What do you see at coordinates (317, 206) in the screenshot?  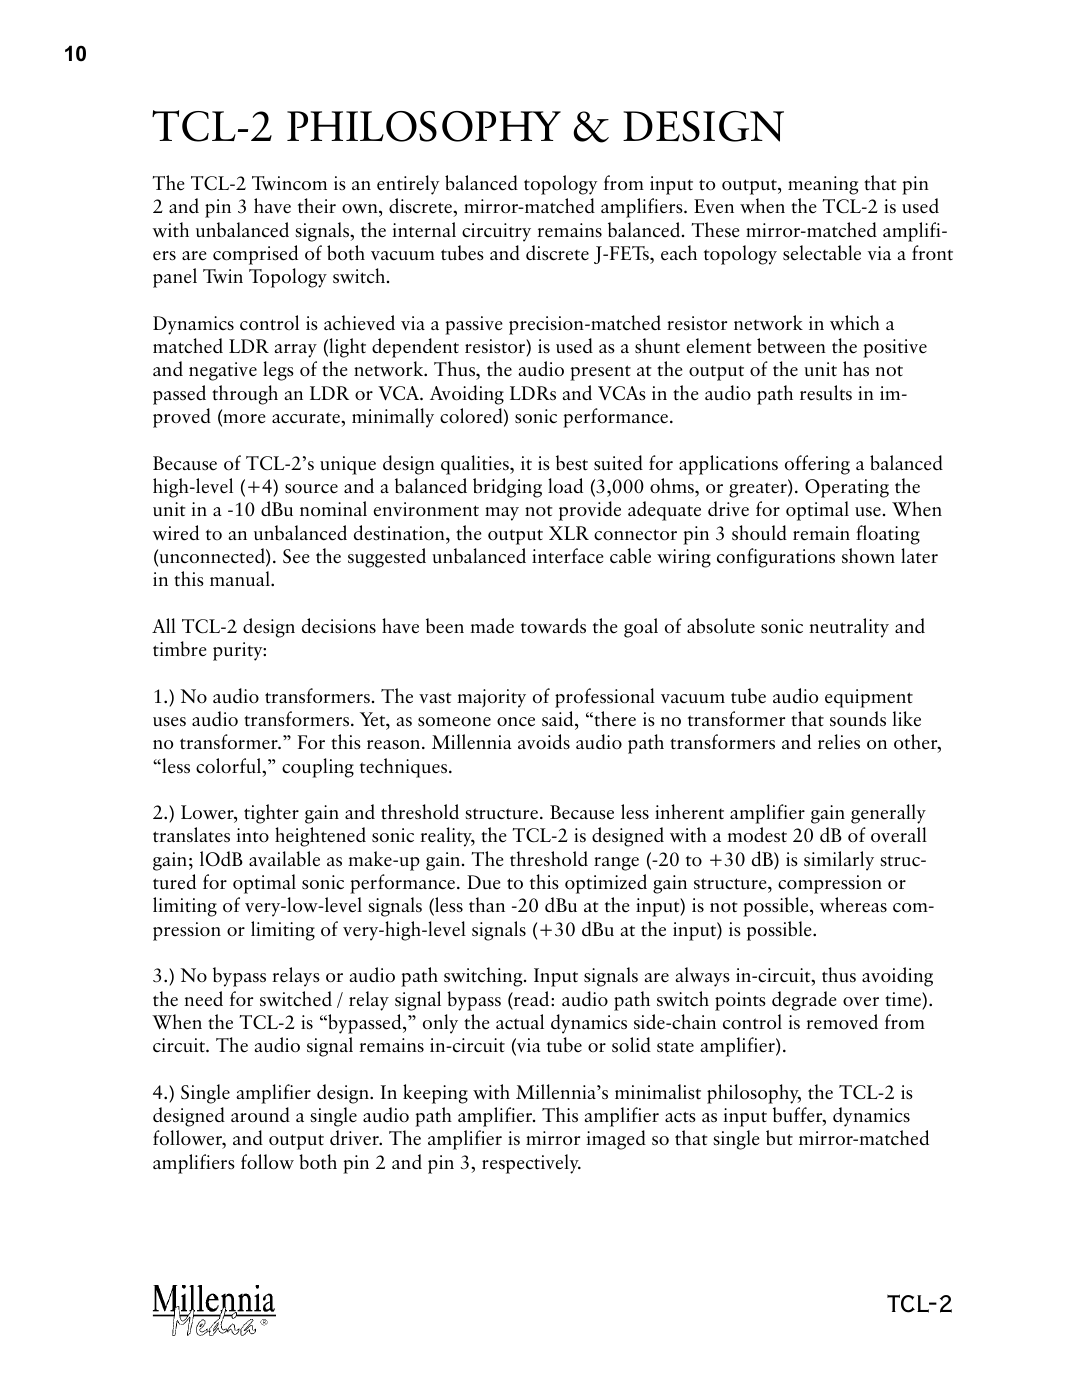 I see `their` at bounding box center [317, 206].
